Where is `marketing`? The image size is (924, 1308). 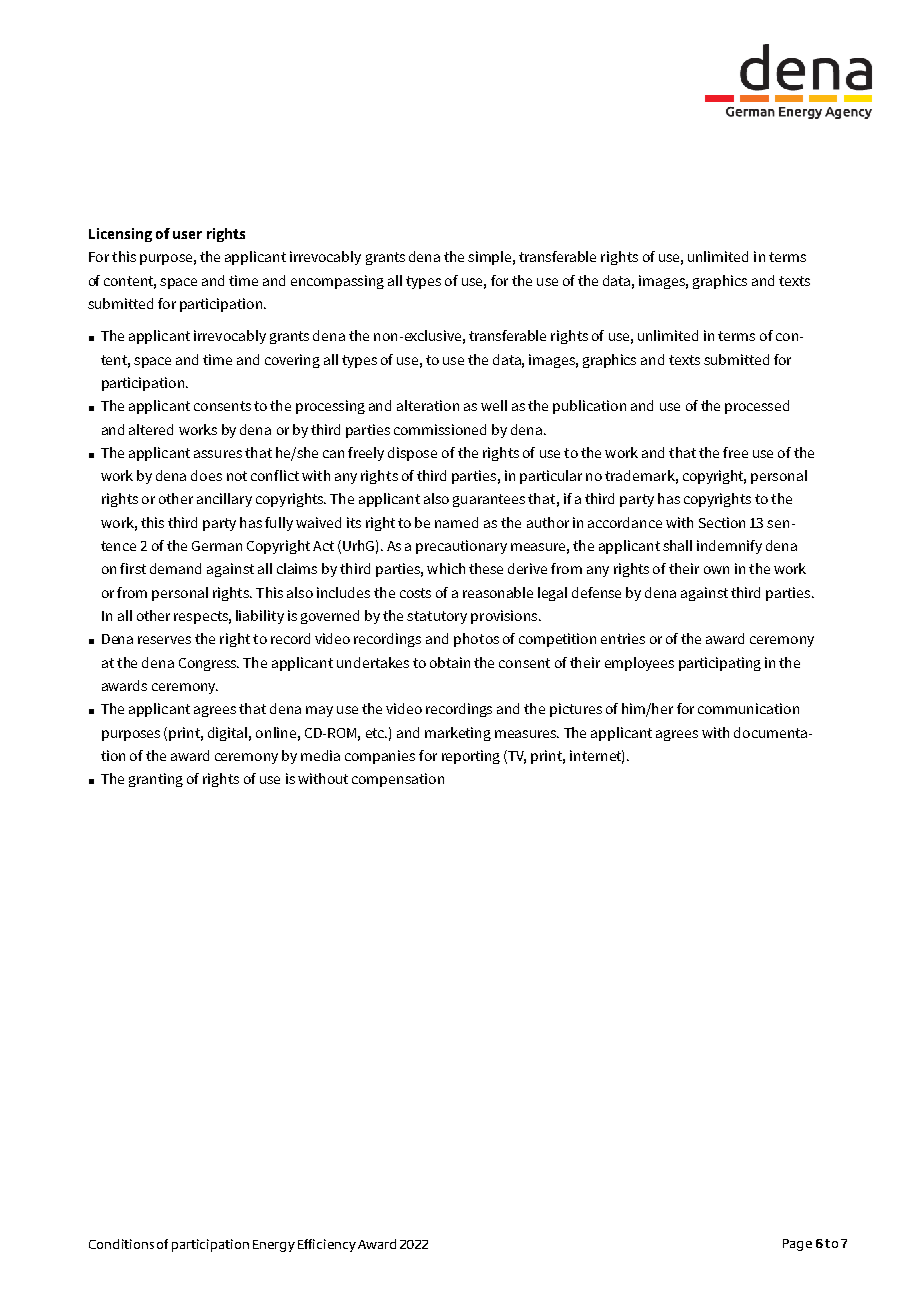 marketing is located at coordinates (458, 734).
